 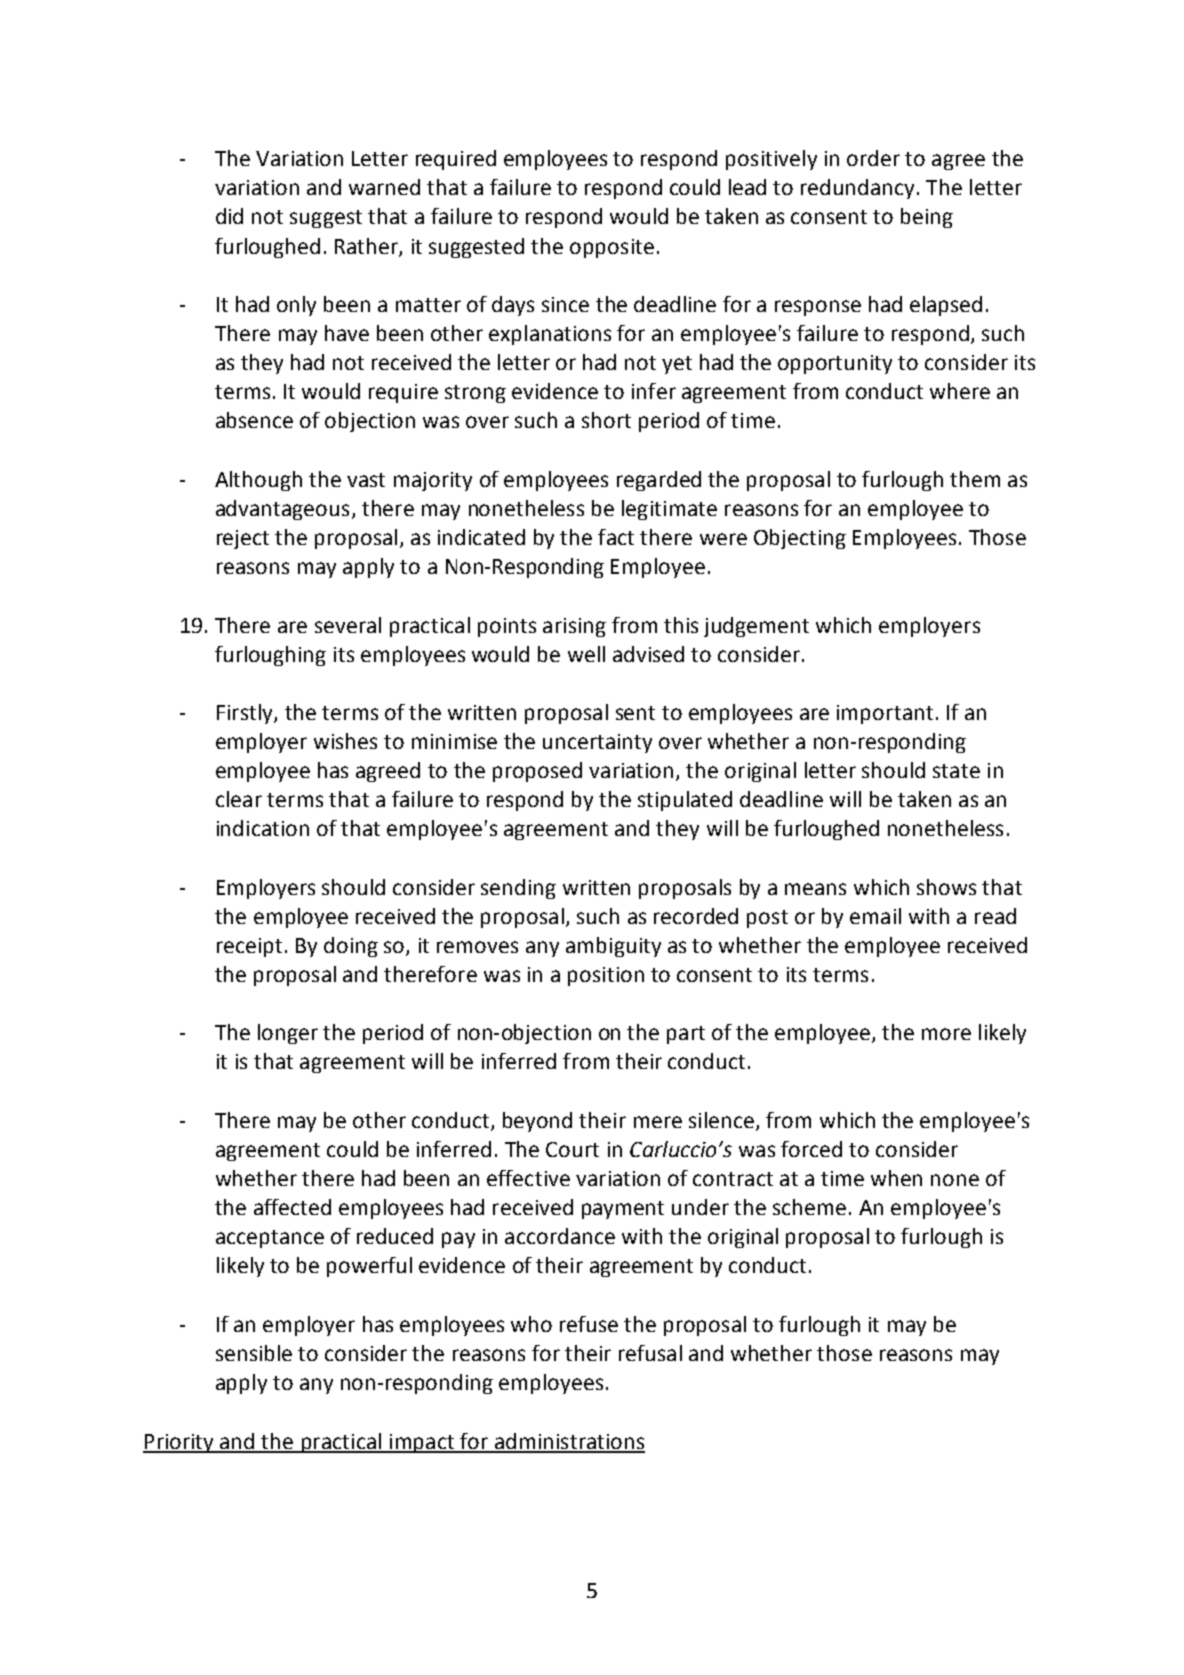 I want to click on scheme, so click(x=809, y=1207).
